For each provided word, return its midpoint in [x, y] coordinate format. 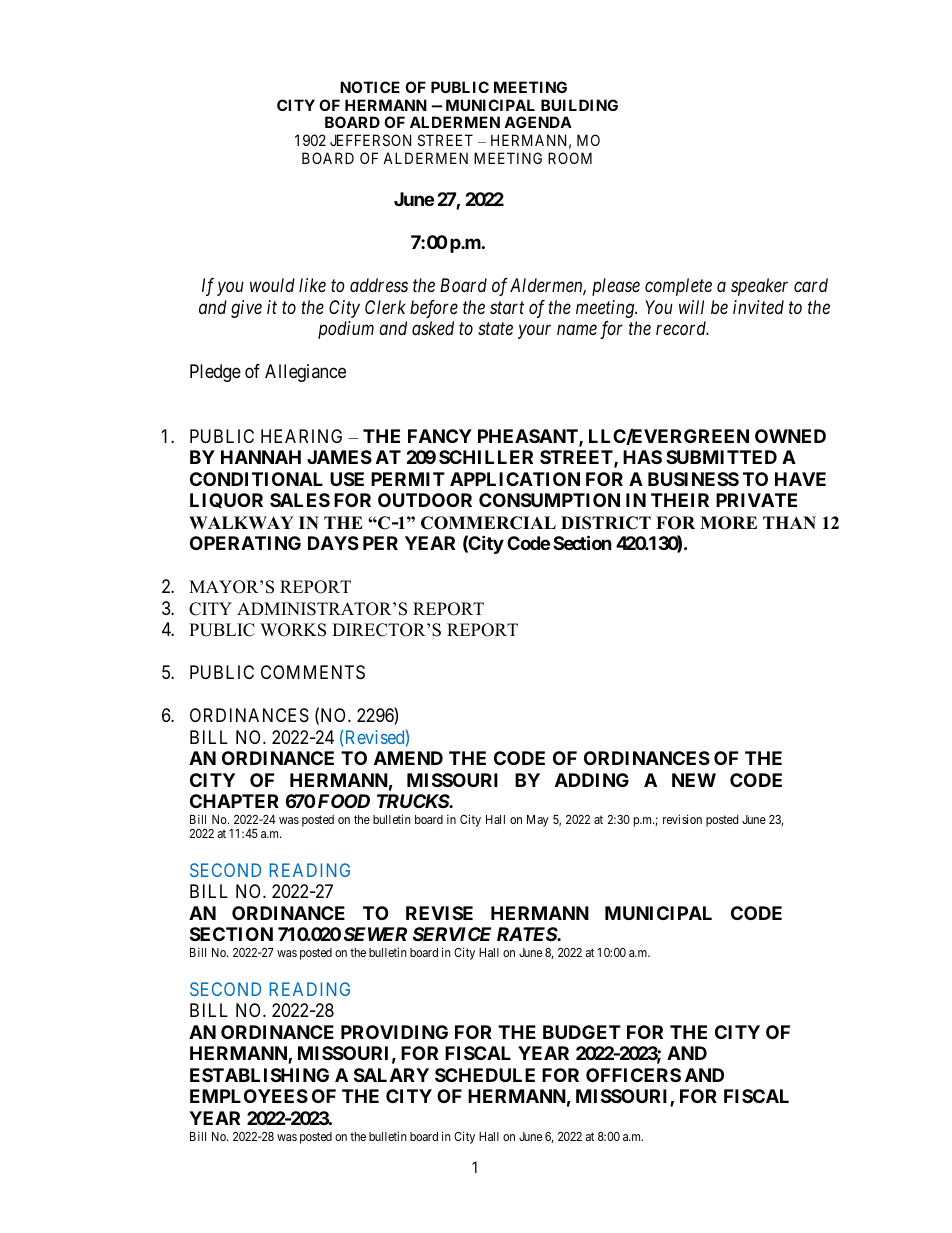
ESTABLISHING [259, 1075]
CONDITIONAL [256, 479]
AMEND [408, 758]
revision [682, 819]
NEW [694, 780]
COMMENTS [313, 672]
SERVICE [452, 934]
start [507, 308]
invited [758, 307]
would [272, 285]
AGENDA [538, 122]
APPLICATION [515, 479]
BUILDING [579, 105]
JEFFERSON [370, 140]
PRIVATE [756, 500]
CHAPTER [234, 801]
